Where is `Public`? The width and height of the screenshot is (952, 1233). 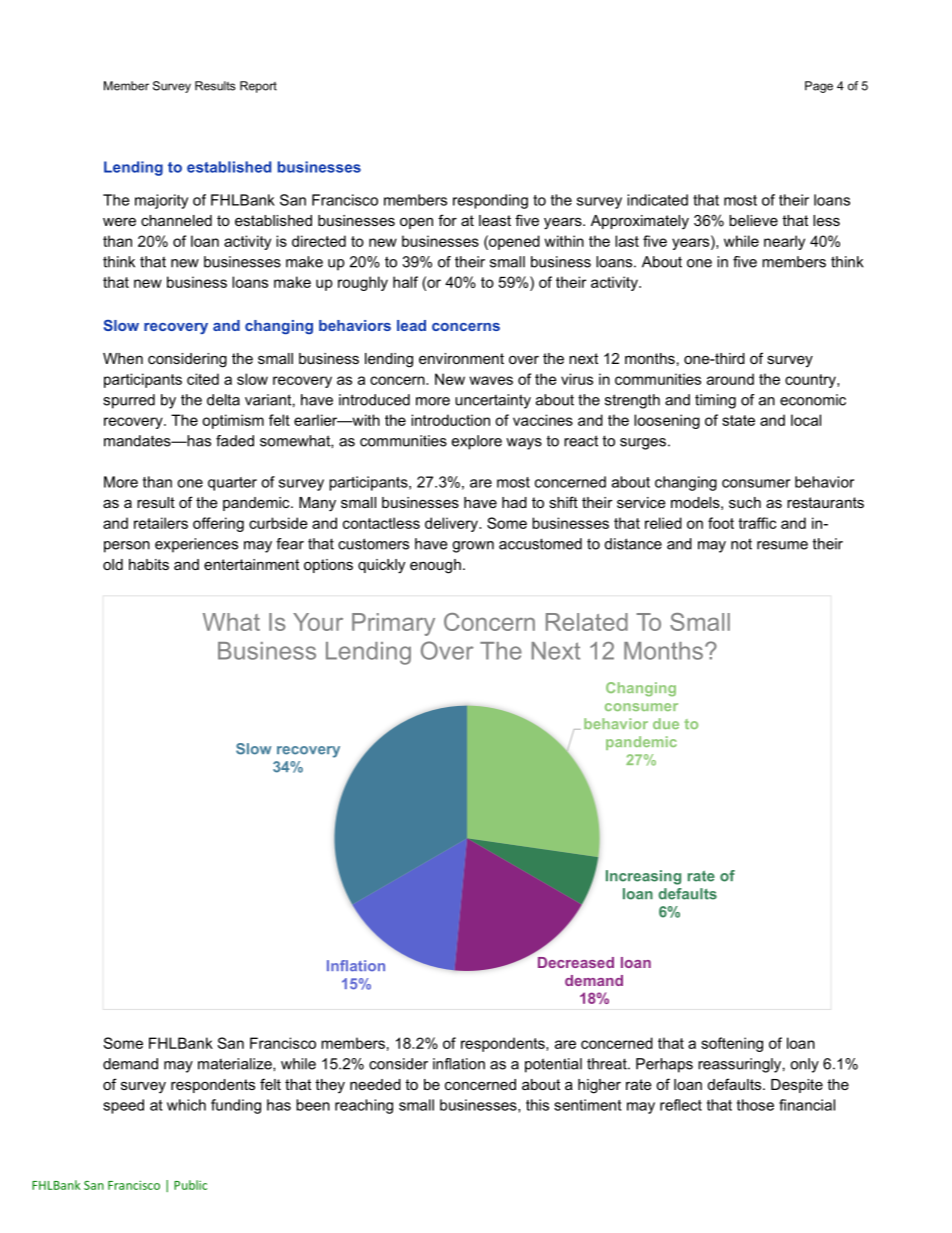
Public is located at coordinates (190, 1185).
